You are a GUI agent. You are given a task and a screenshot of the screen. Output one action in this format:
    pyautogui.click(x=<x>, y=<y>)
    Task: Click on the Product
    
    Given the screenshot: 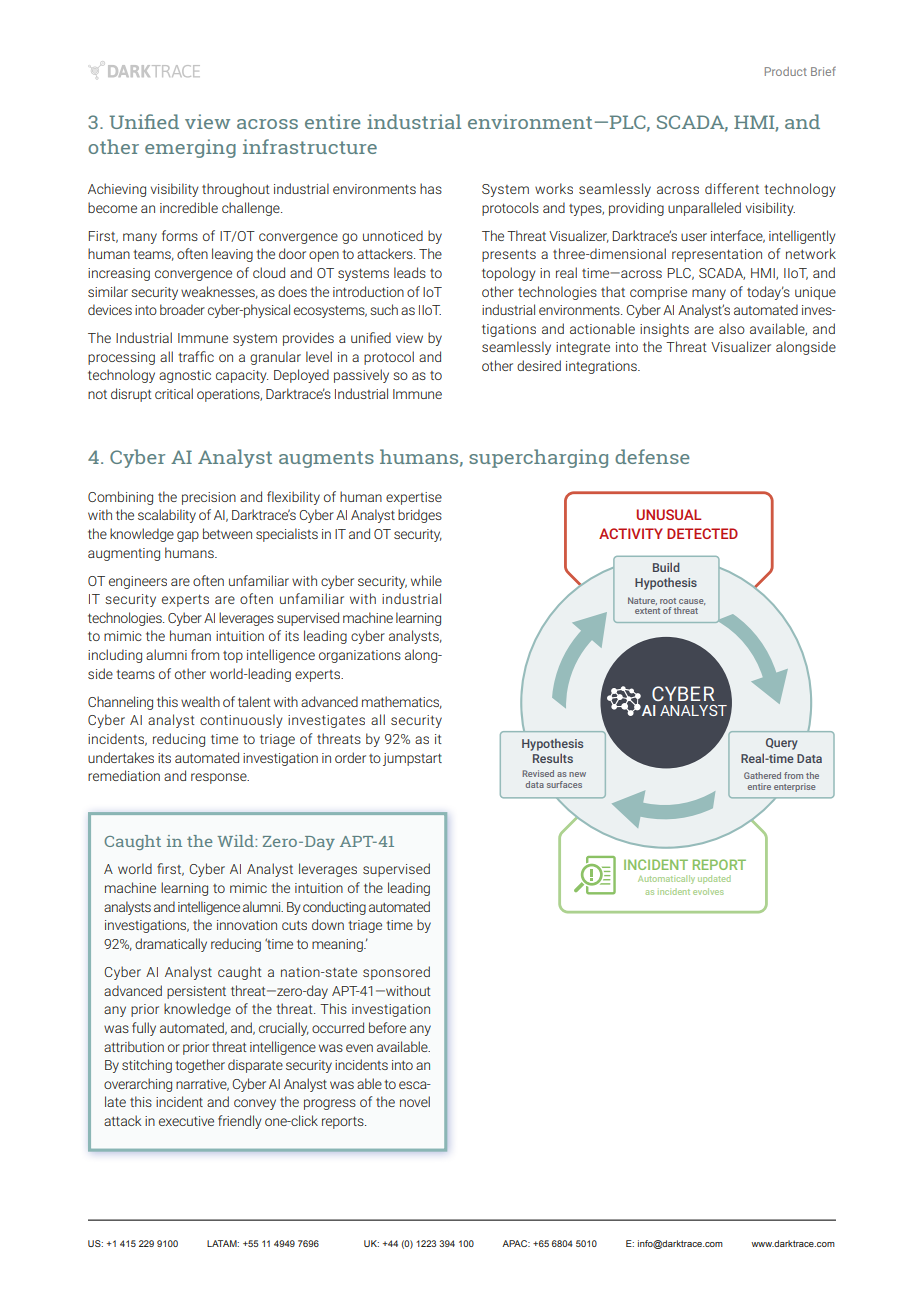 What is the action you would take?
    pyautogui.click(x=786, y=71)
